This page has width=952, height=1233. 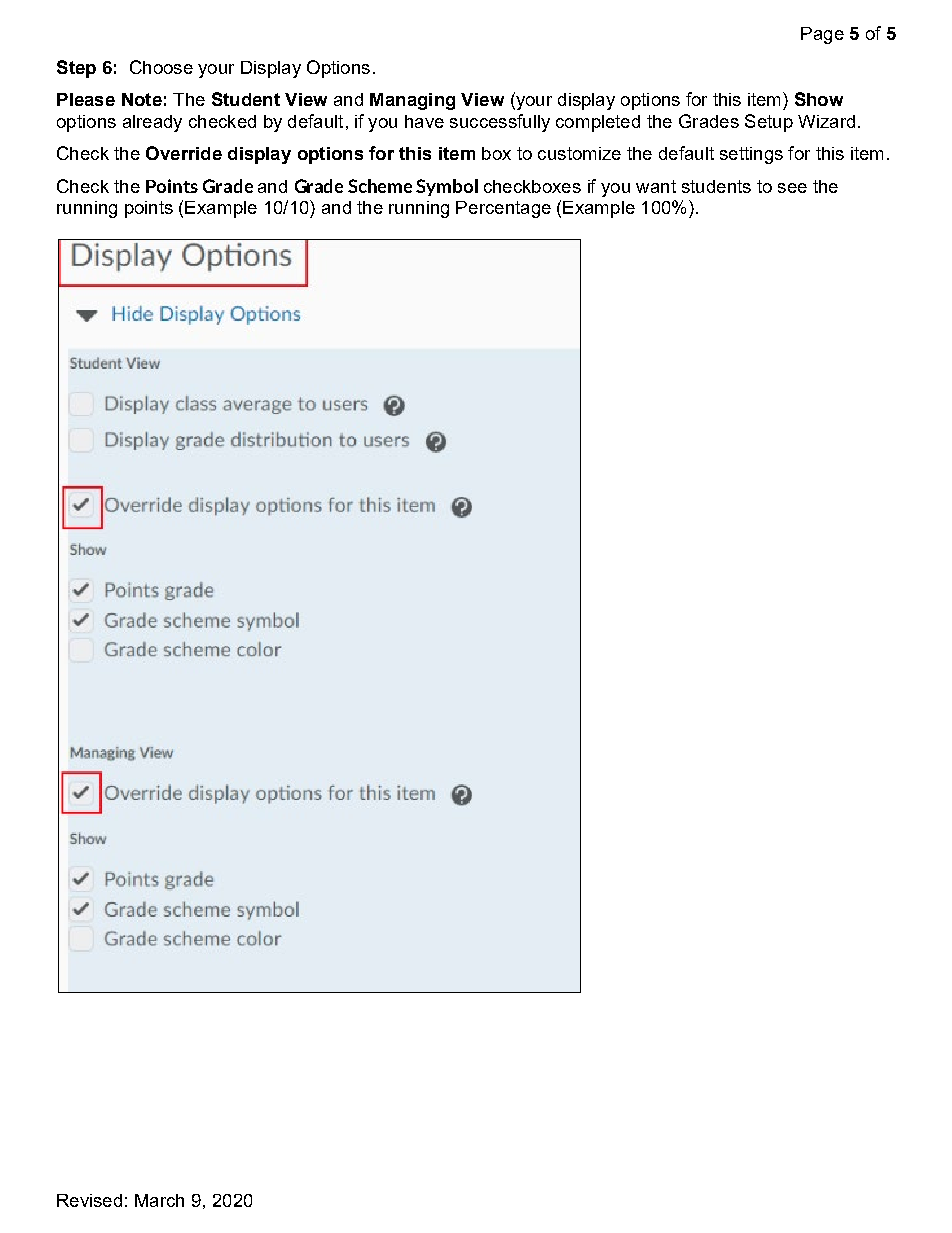 I want to click on see, so click(x=792, y=188).
